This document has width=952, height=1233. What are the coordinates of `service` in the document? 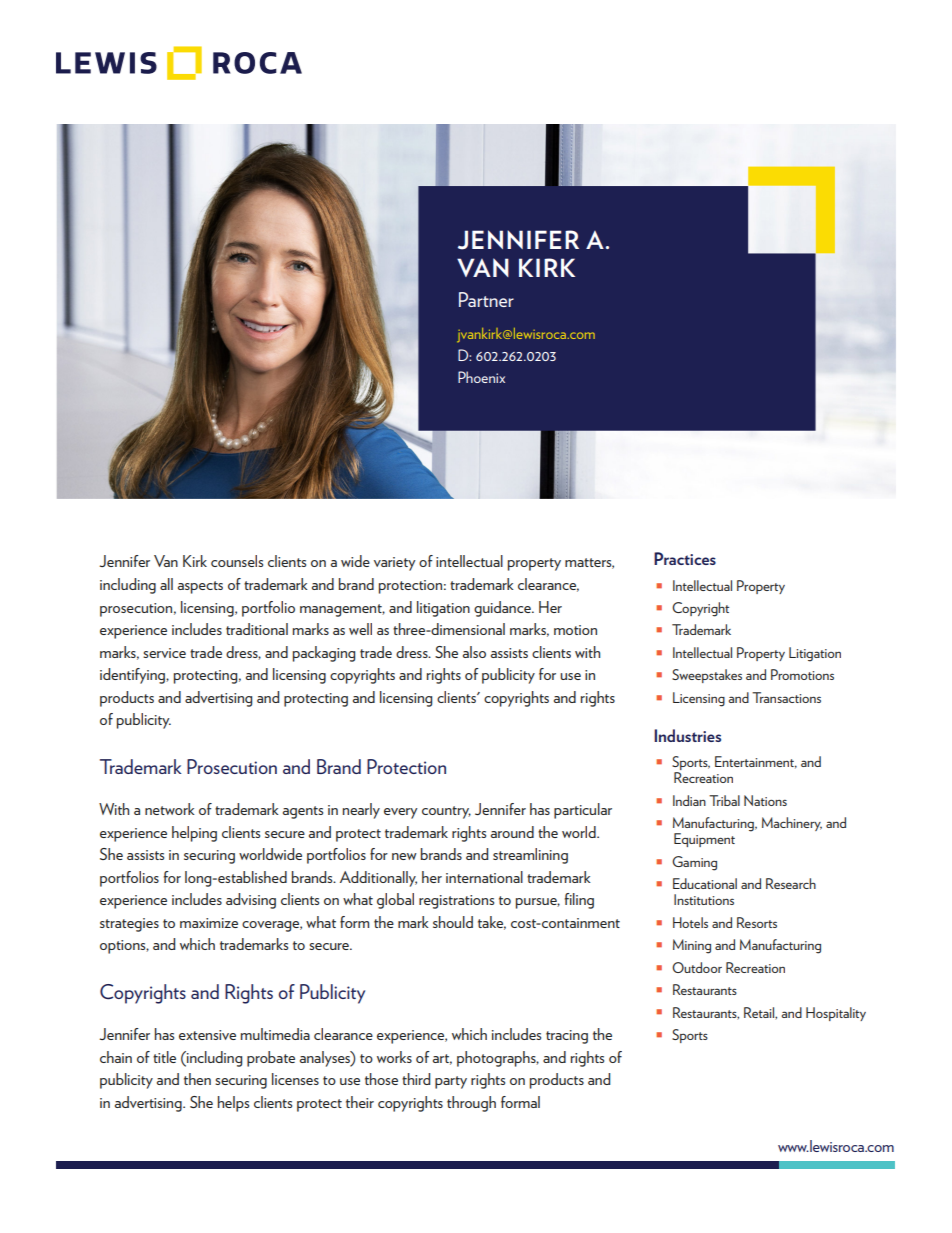 It's located at (164, 653).
